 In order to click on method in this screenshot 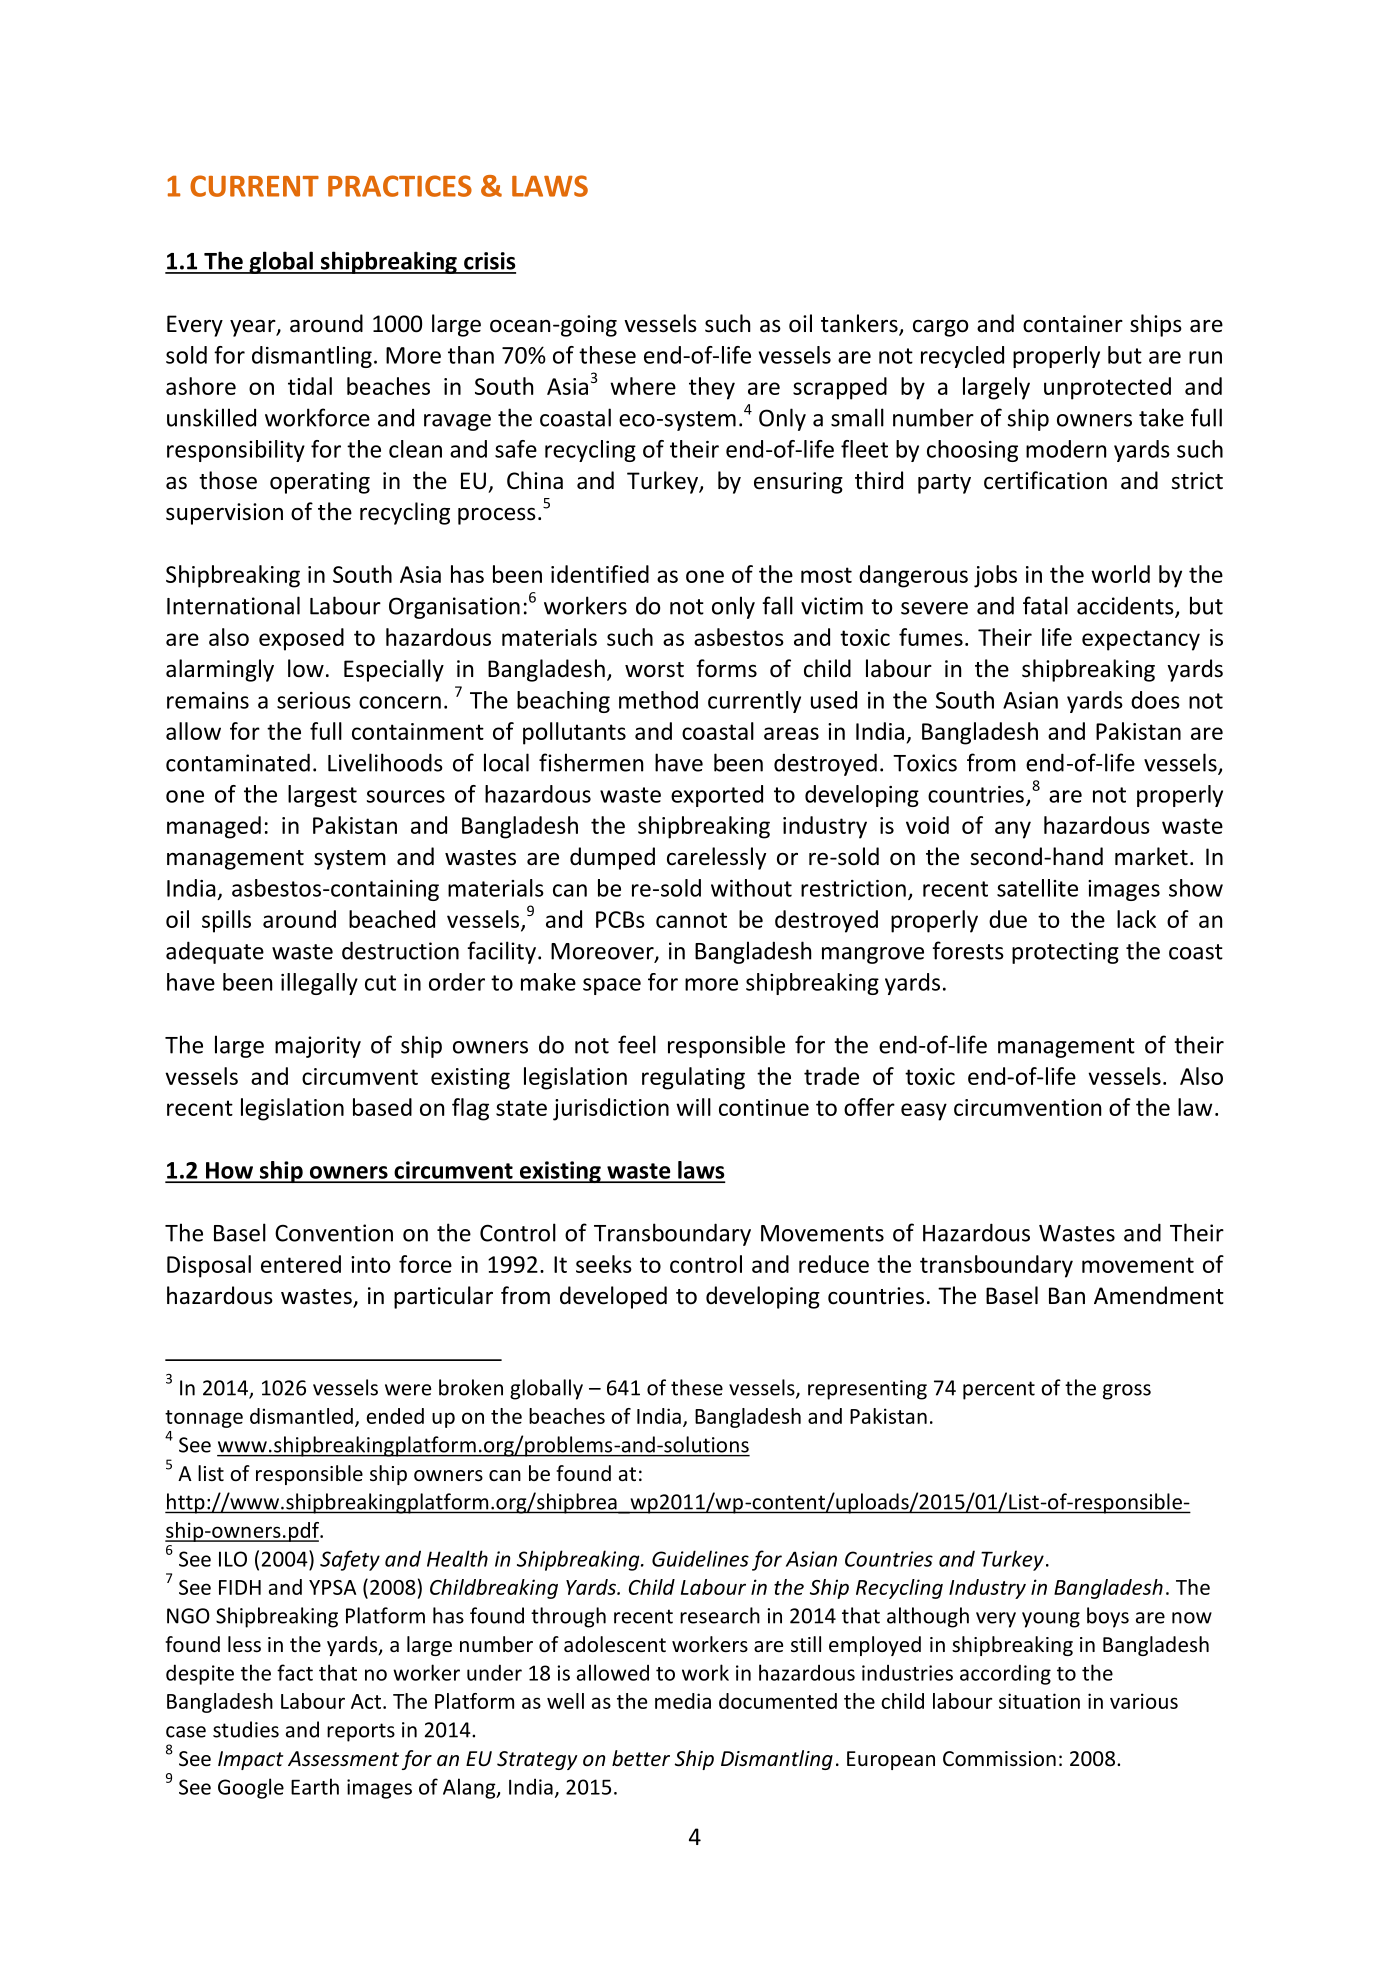, I will do `click(658, 700)`.
